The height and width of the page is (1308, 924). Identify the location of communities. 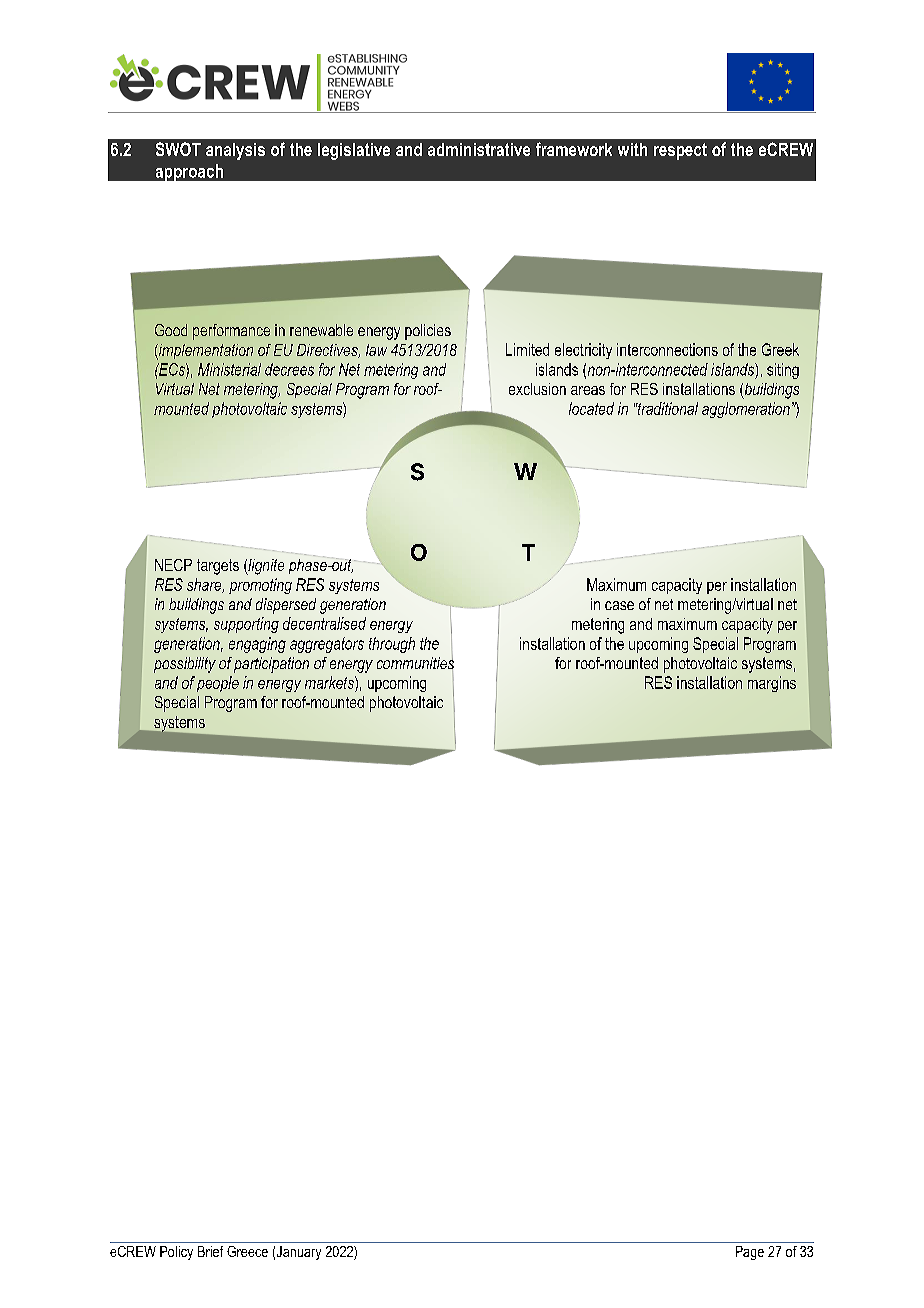
(415, 663).
